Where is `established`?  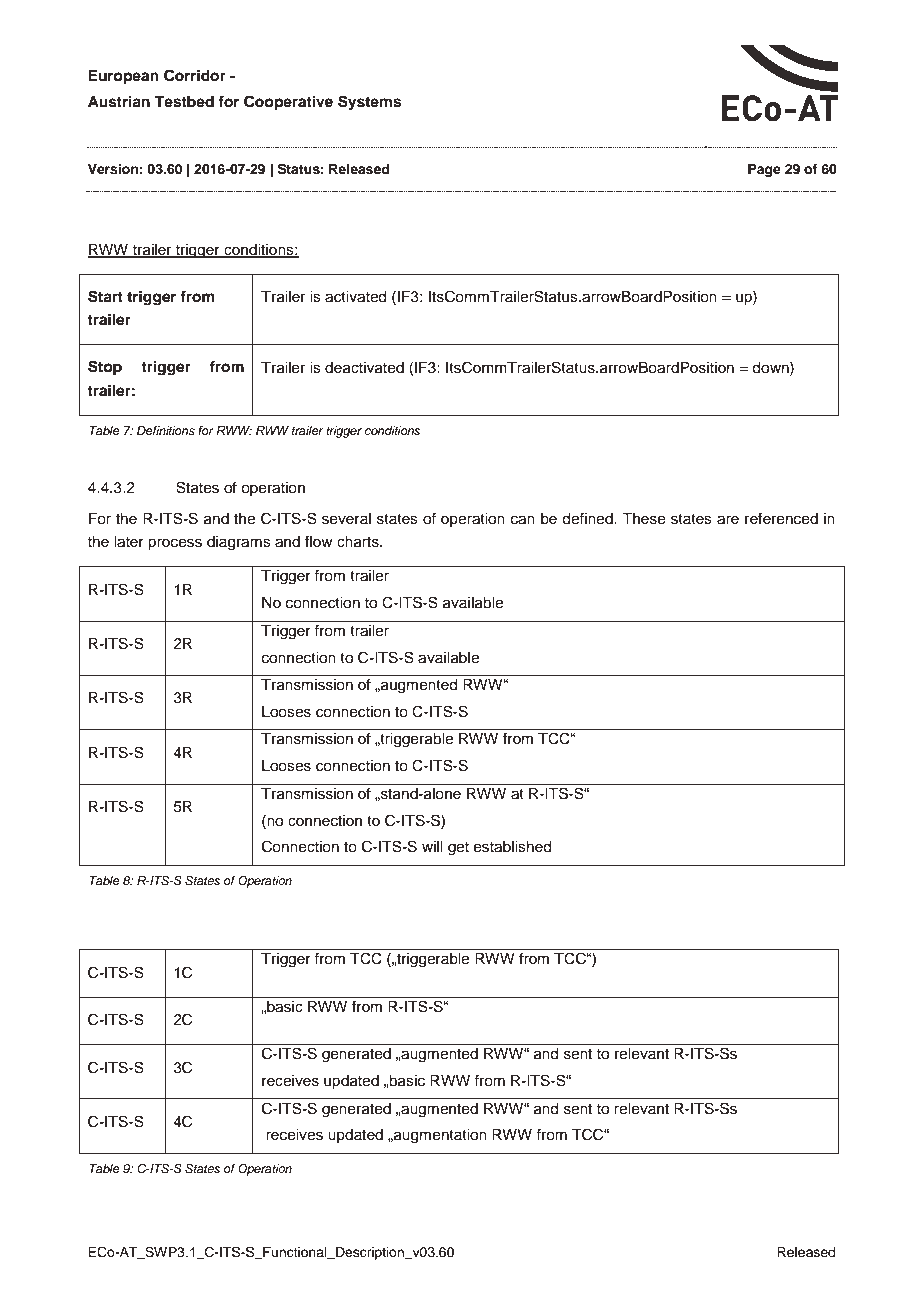
established is located at coordinates (512, 847).
